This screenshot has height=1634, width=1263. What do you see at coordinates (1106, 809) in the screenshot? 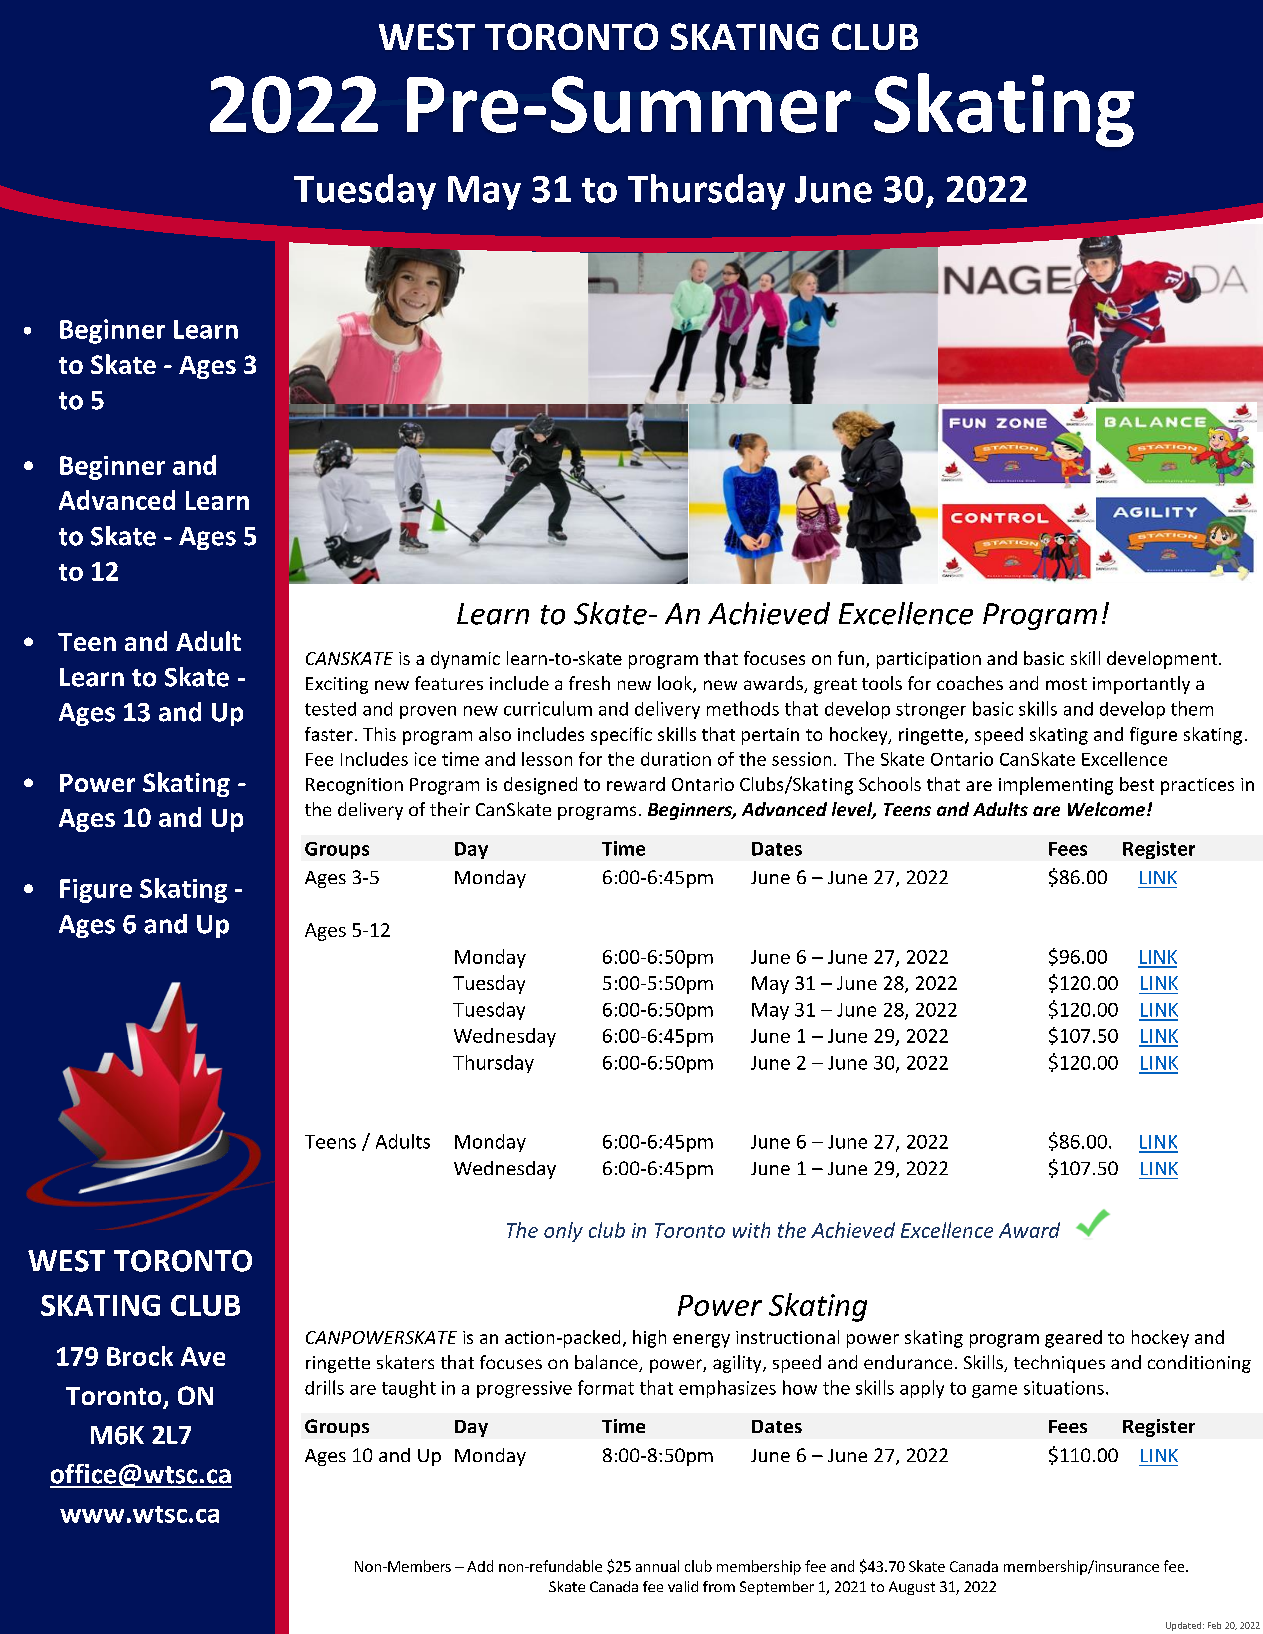
I see `Welcome` at bounding box center [1106, 809].
